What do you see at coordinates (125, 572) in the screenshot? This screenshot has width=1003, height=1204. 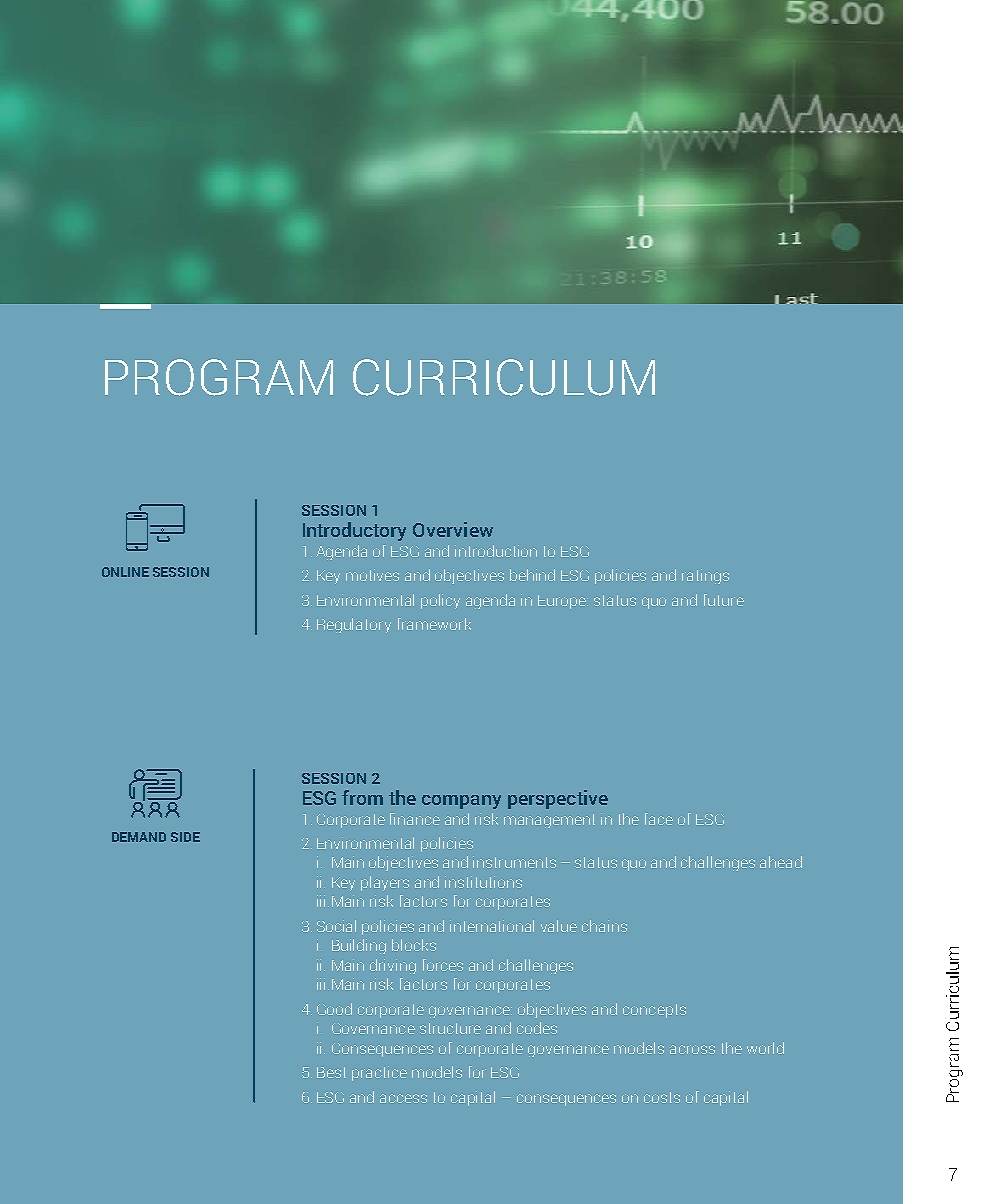 I see `ONLINE` at bounding box center [125, 572].
